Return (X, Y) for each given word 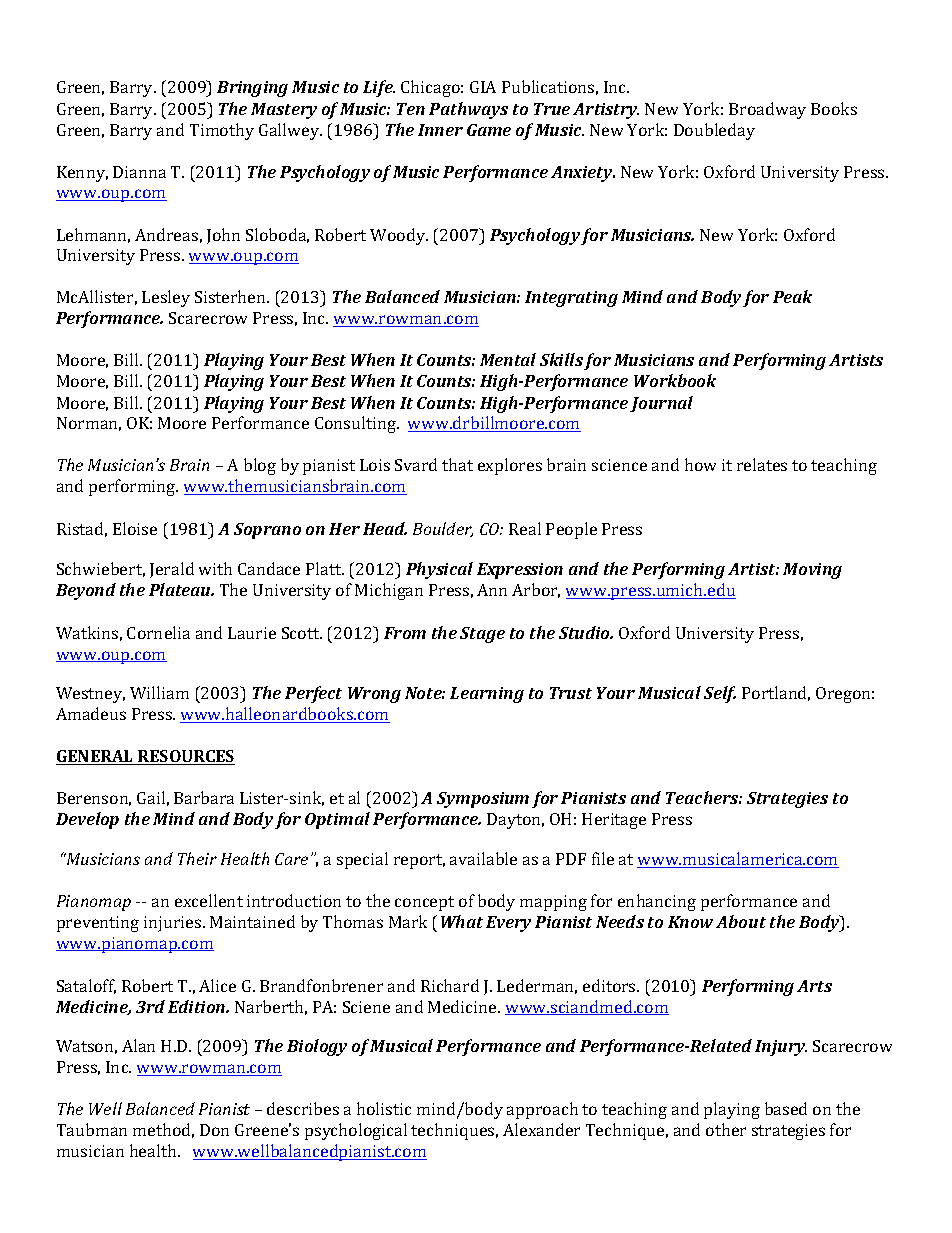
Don (214, 1130)
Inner (440, 130)
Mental (508, 359)
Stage (482, 635)
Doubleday (714, 131)
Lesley (166, 298)
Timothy (222, 131)
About (741, 921)
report (419, 861)
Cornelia (158, 632)
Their (197, 858)
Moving (812, 571)
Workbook (675, 380)
